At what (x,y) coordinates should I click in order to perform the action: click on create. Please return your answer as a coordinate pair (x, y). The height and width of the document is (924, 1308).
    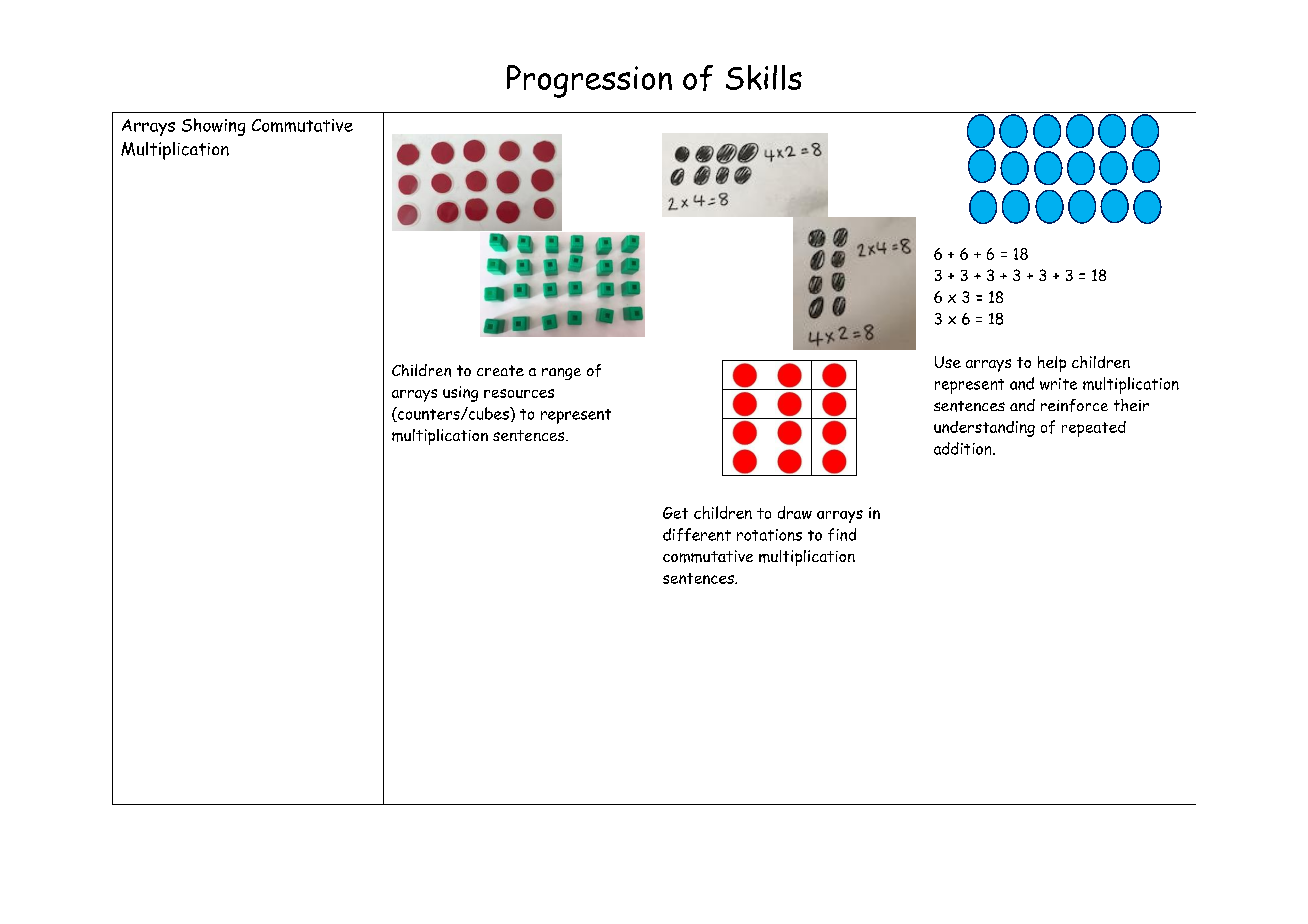
    Looking at the image, I should click on (500, 370).
